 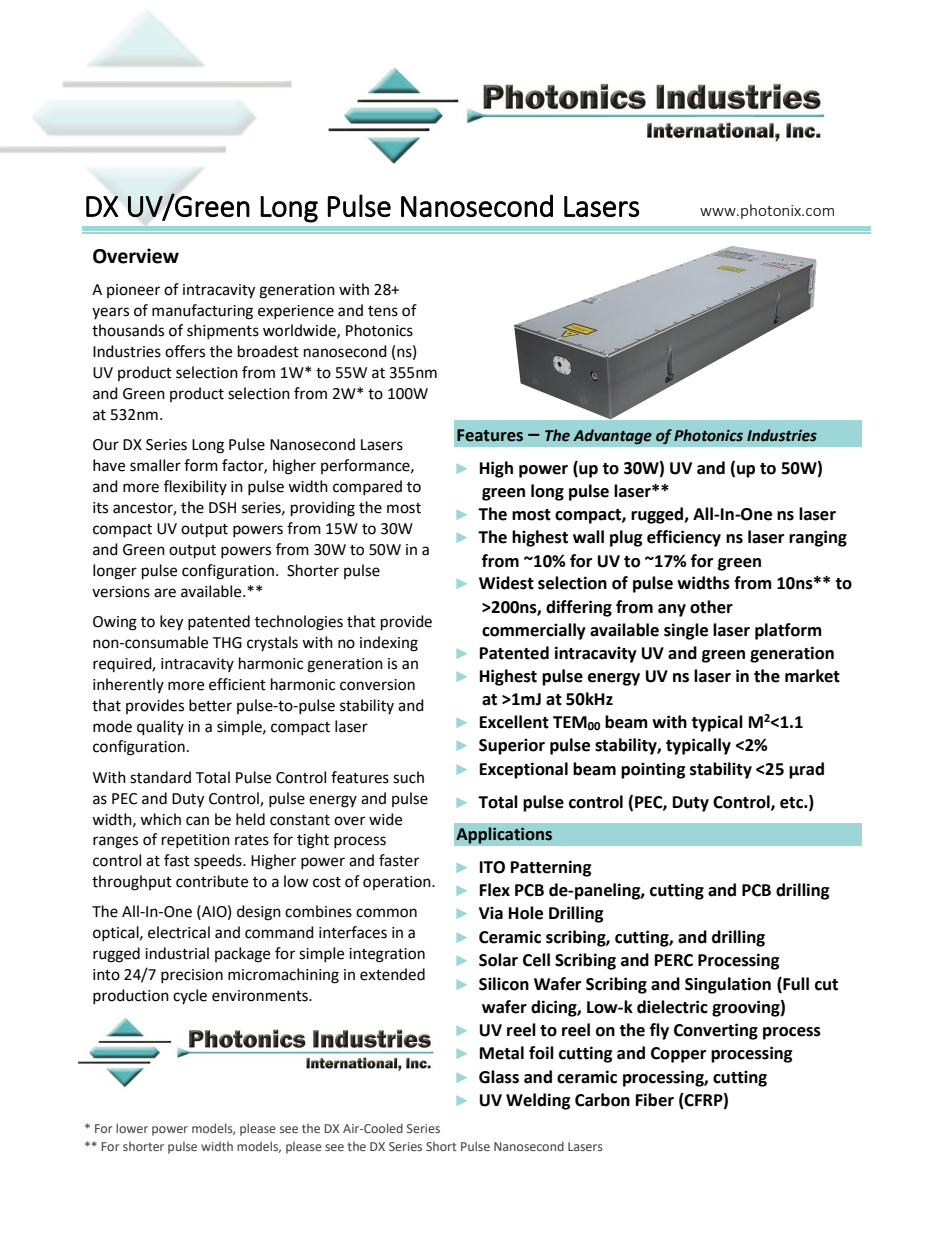 I want to click on Superior, so click(x=512, y=746).
